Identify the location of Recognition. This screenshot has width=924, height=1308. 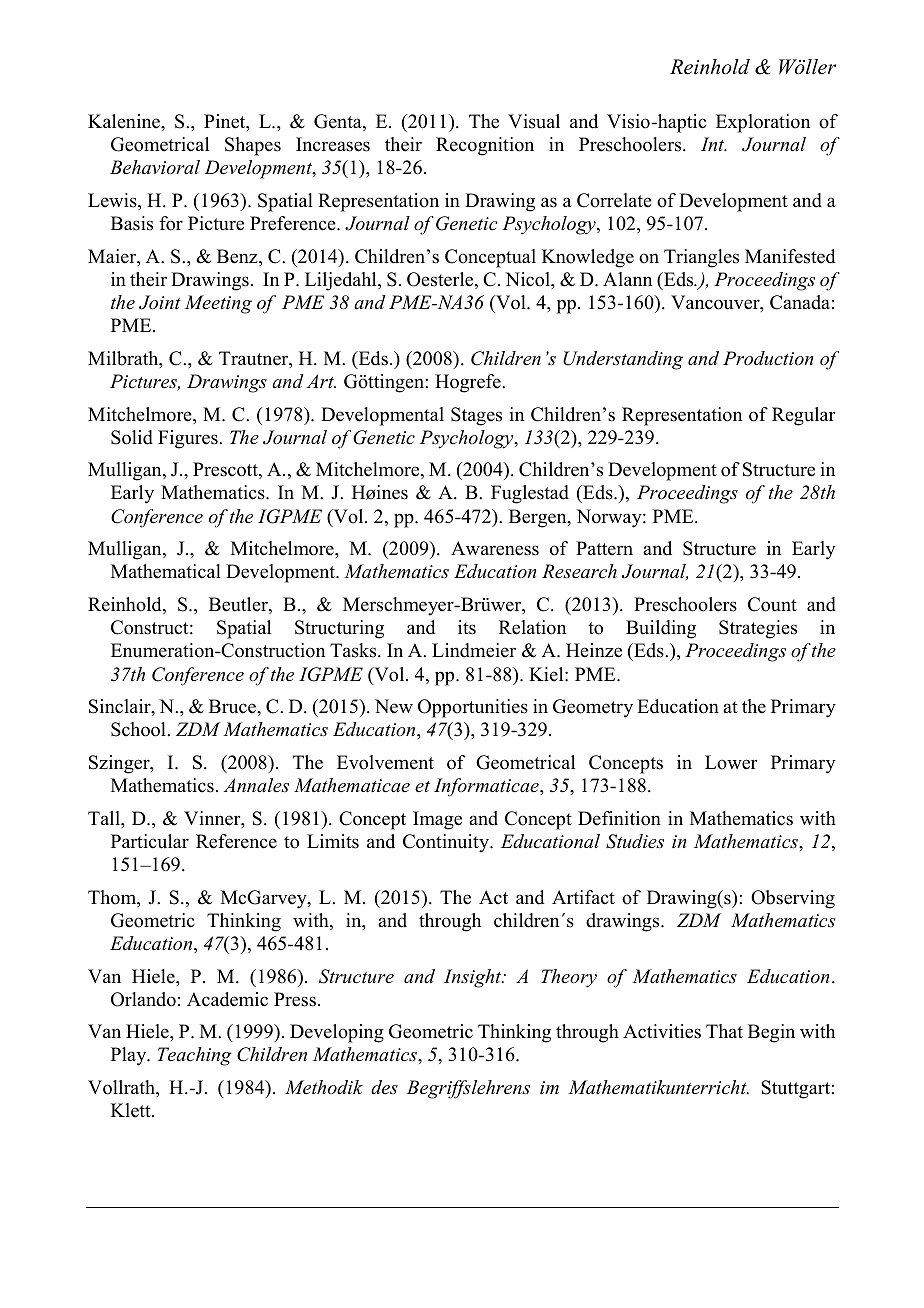
(485, 146).
